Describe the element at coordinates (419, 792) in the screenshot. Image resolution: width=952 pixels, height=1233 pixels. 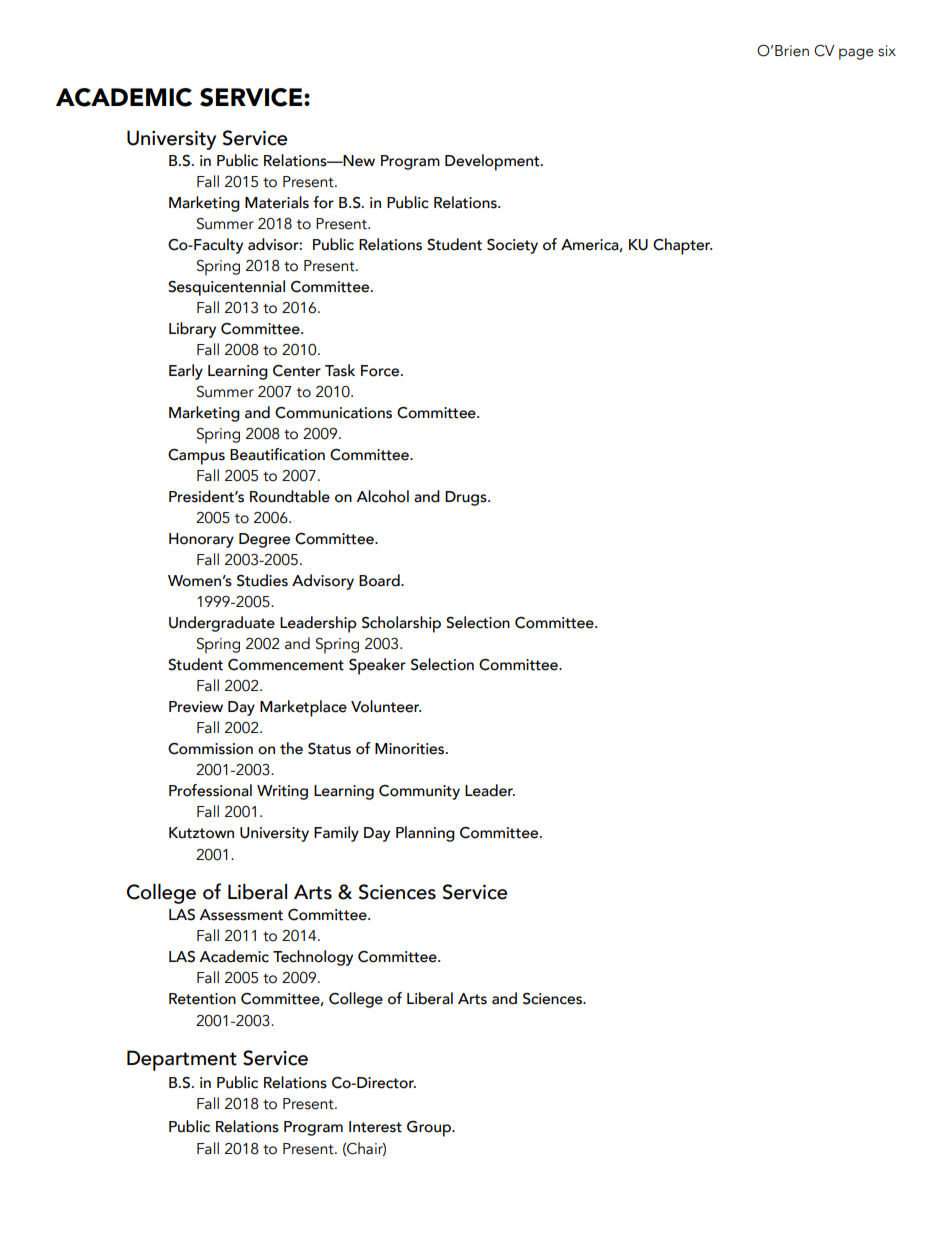
I see `Community` at that location.
